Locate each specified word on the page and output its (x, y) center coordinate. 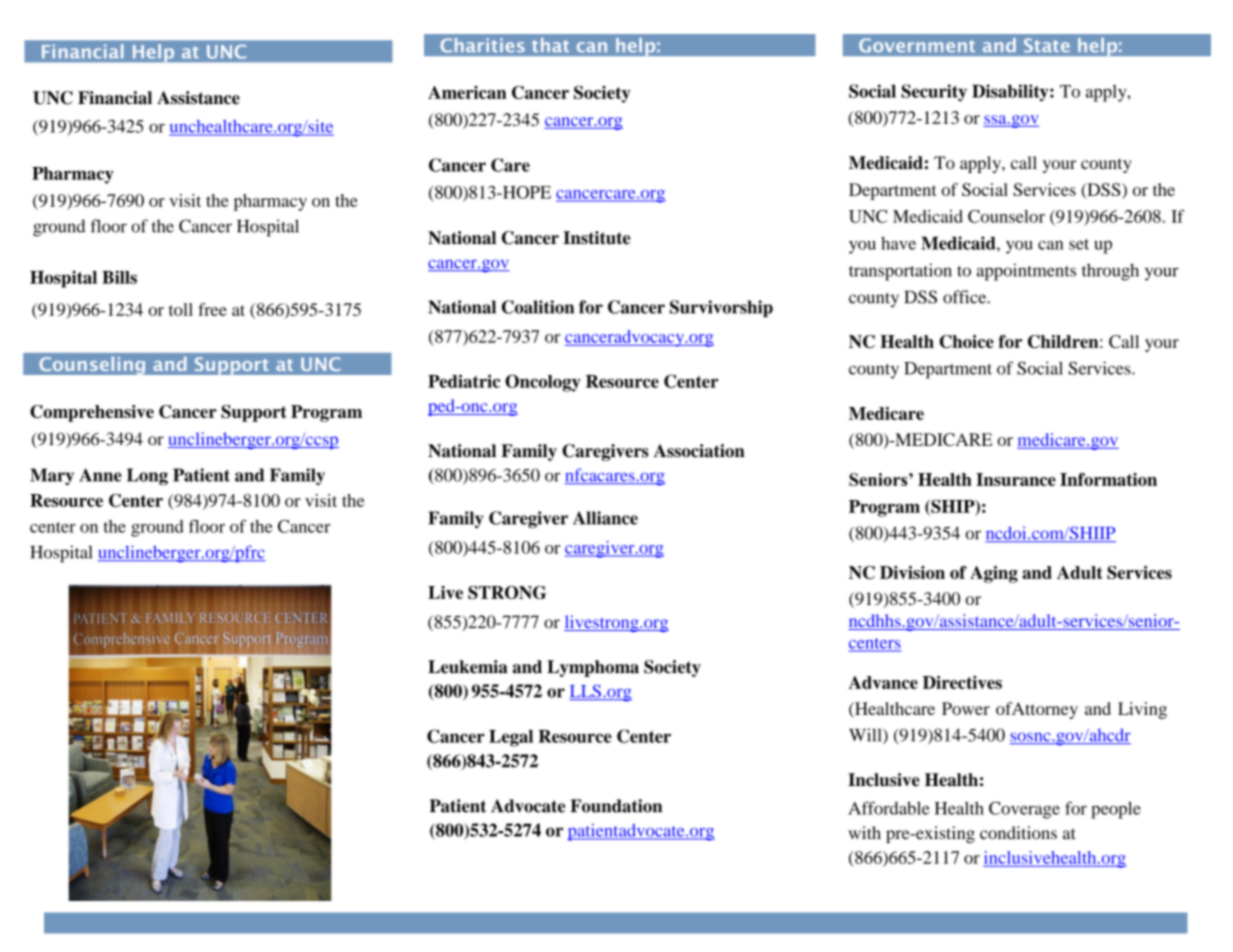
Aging (994, 574)
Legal (511, 738)
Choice (966, 341)
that (550, 45)
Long (147, 476)
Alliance (605, 518)
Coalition (538, 307)
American (467, 92)
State (1047, 45)
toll (181, 309)
